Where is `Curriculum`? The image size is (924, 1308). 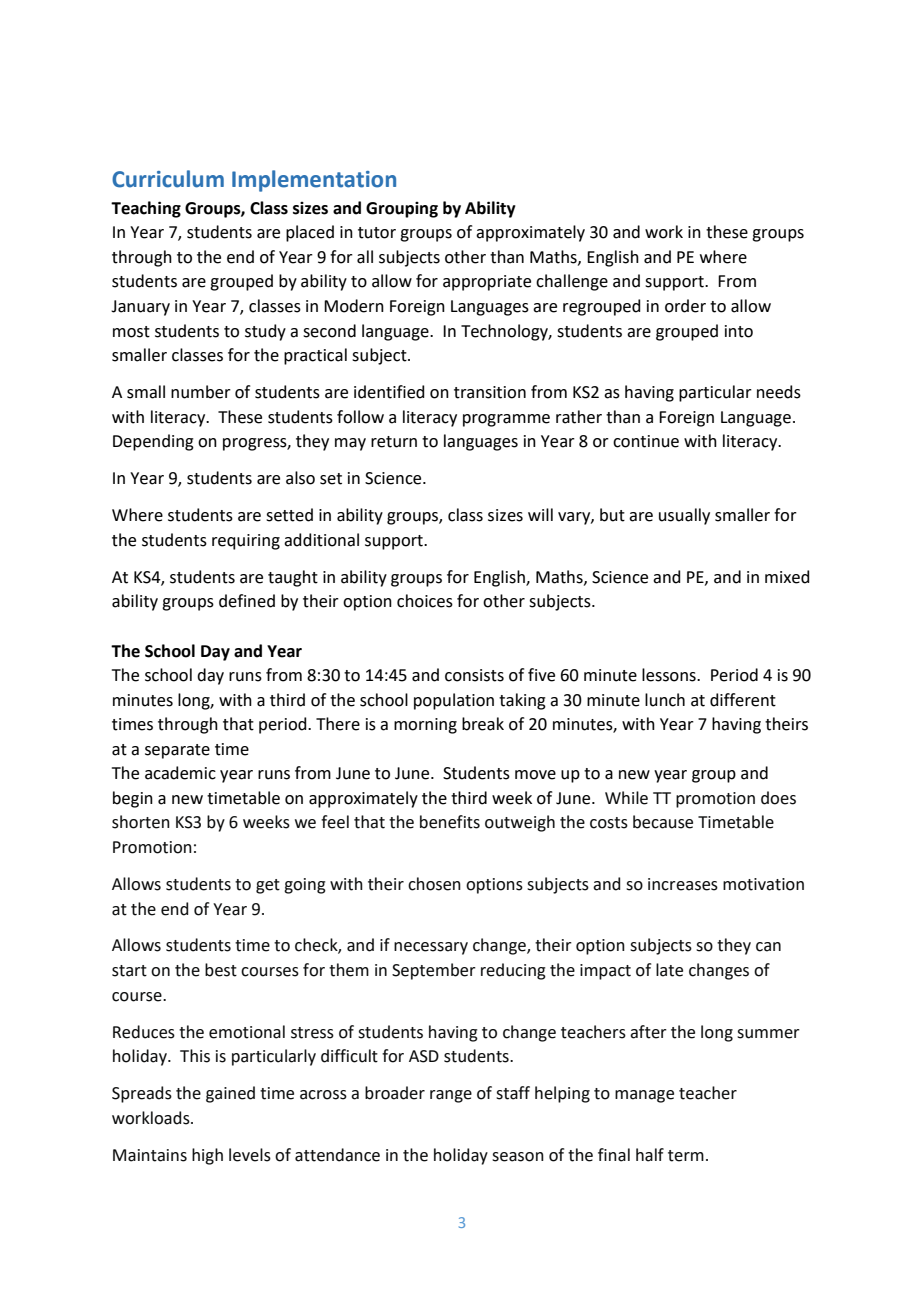 Curriculum is located at coordinates (168, 179).
